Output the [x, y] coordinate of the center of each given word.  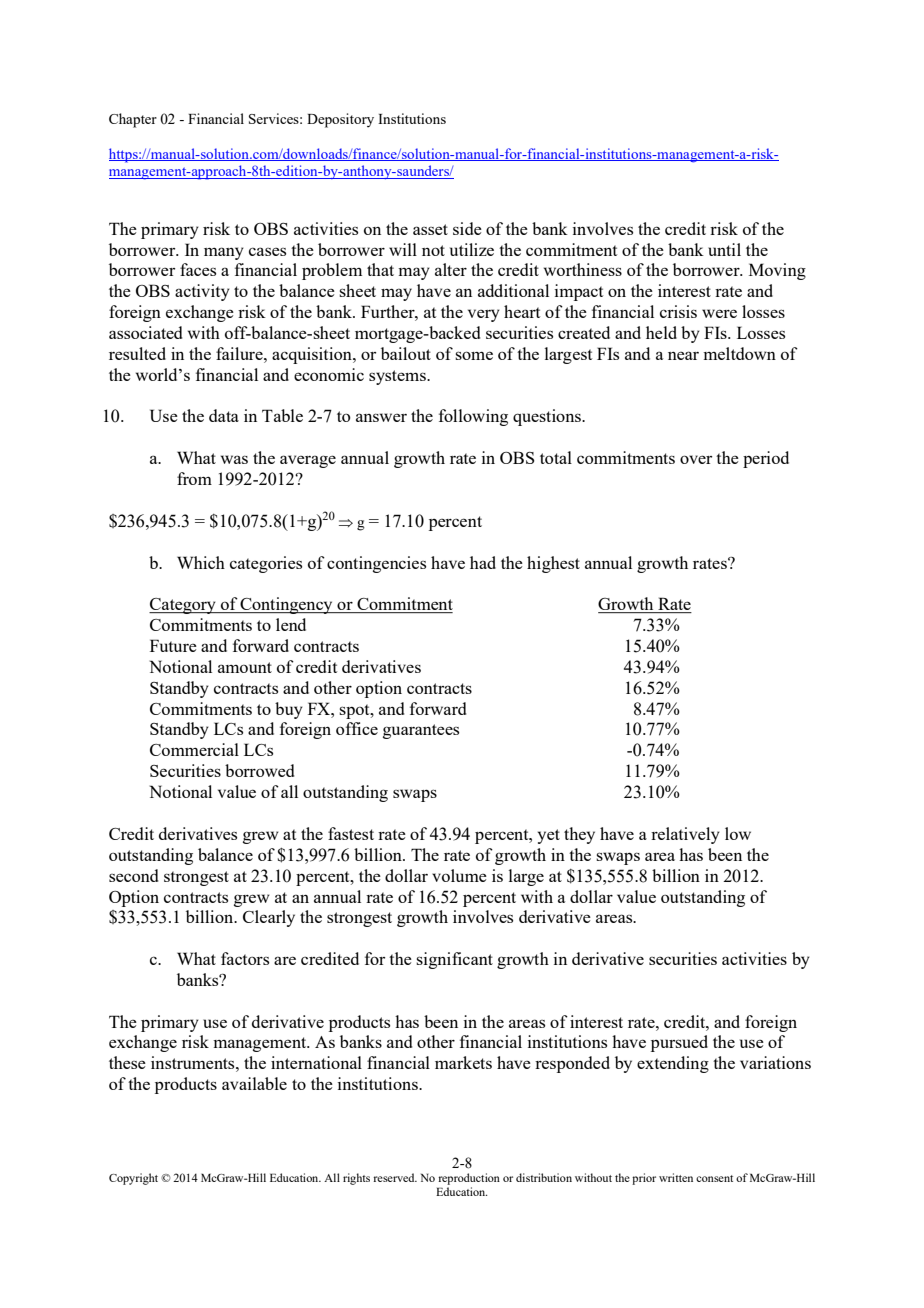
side [467, 228]
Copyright [133, 1179]
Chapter [133, 120]
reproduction [469, 1179]
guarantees [421, 731]
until [724, 249]
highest [553, 564]
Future [173, 645]
